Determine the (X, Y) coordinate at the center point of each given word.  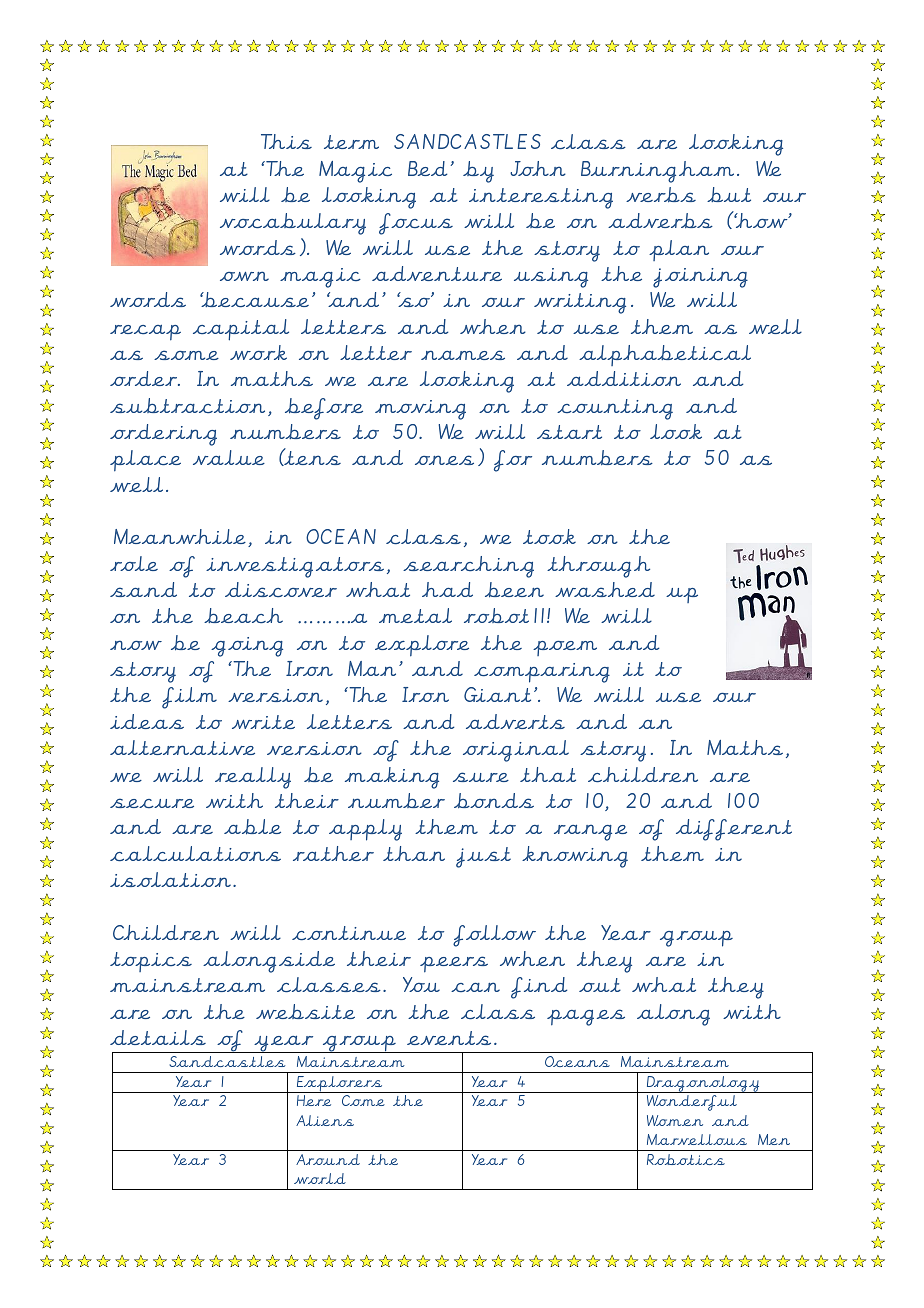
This (286, 141)
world (320, 1178)
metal (415, 615)
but (729, 194)
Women (675, 1120)
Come (363, 1100)
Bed (427, 168)
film (189, 698)
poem (565, 648)
